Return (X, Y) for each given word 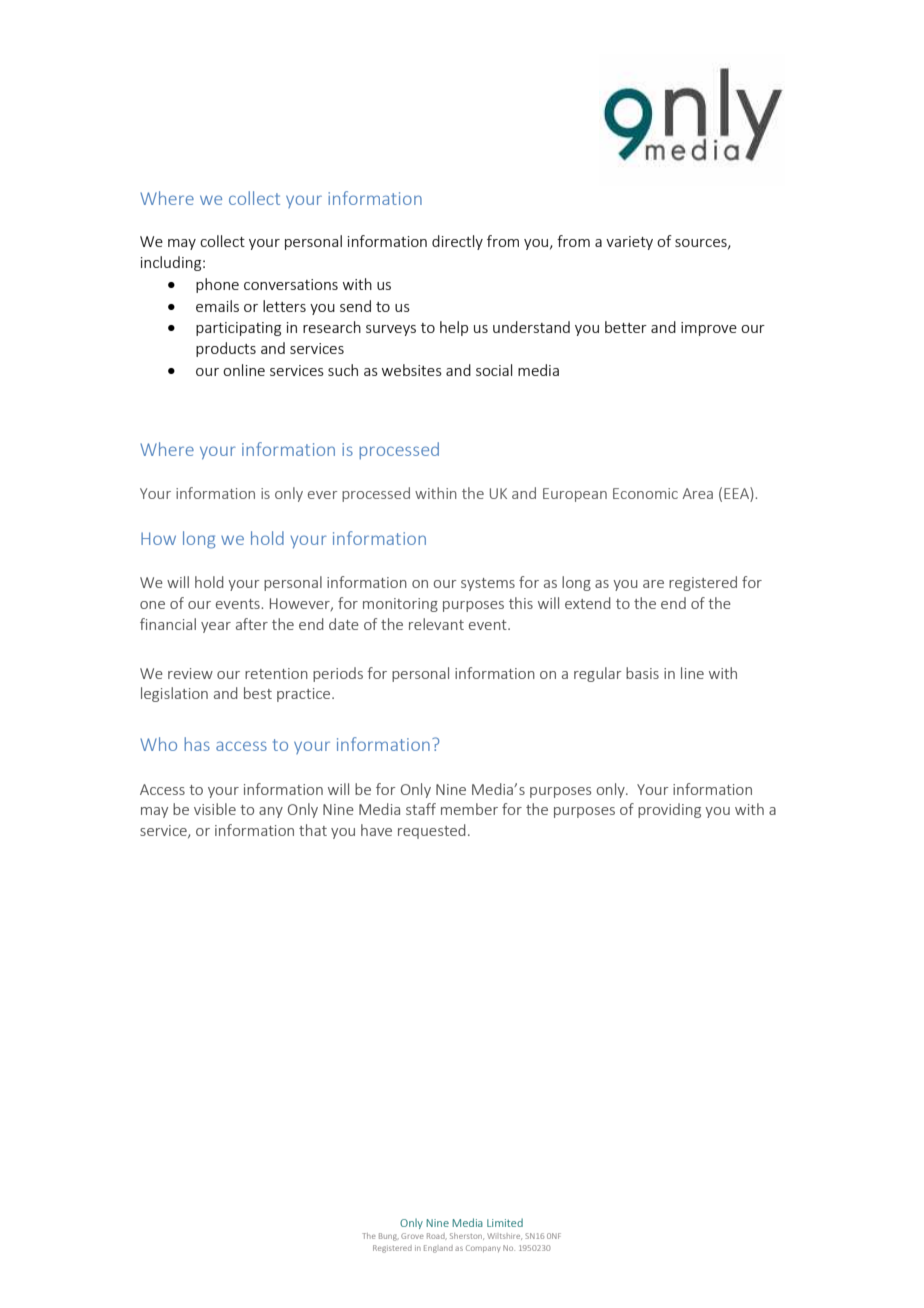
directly (457, 242)
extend (588, 603)
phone (217, 285)
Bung (389, 1237)
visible (215, 809)
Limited (505, 1222)
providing (669, 810)
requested (432, 831)
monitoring (400, 605)
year (216, 627)
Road (437, 1236)
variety (629, 243)
